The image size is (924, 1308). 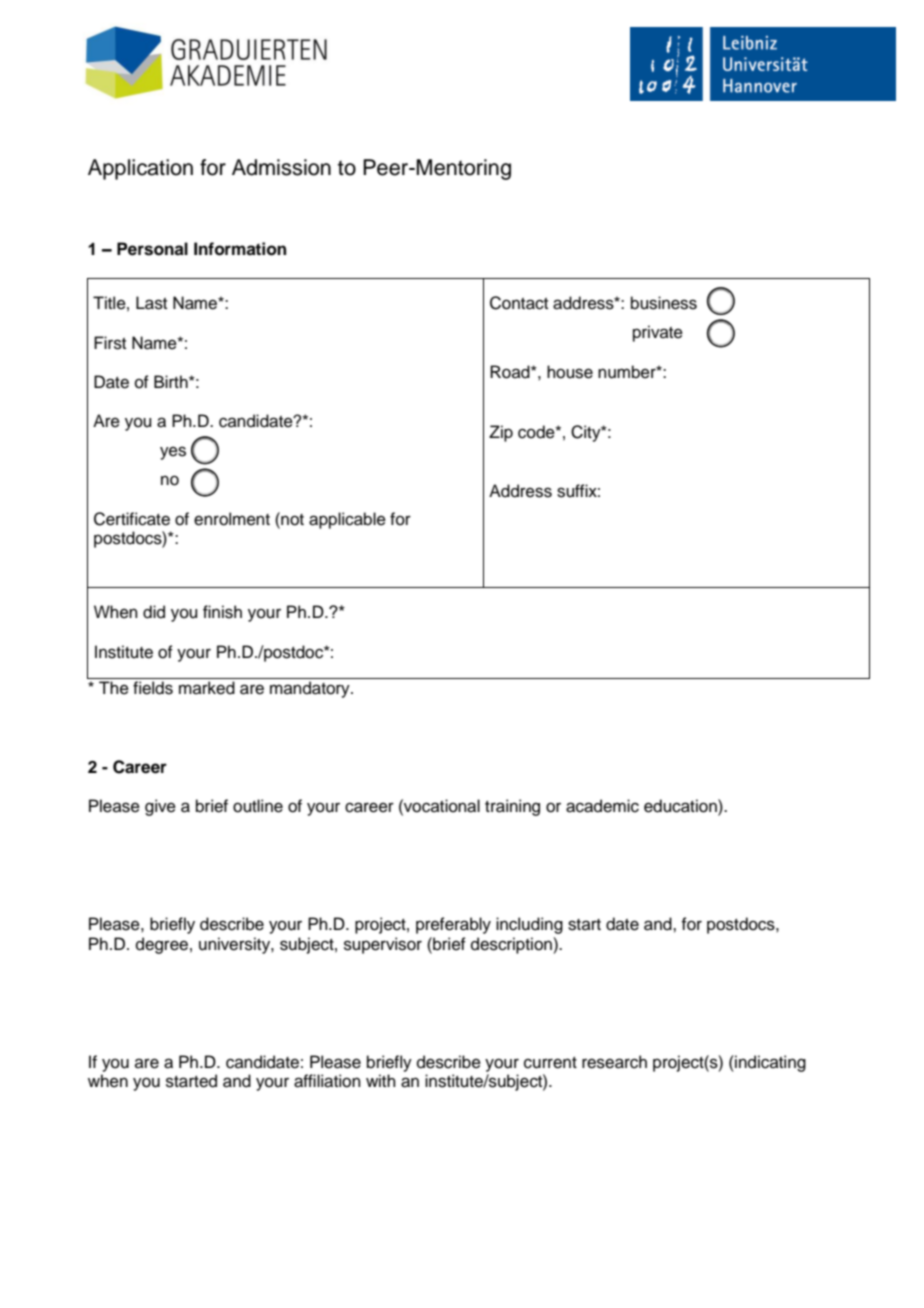 I want to click on affiliation, so click(x=327, y=1081).
